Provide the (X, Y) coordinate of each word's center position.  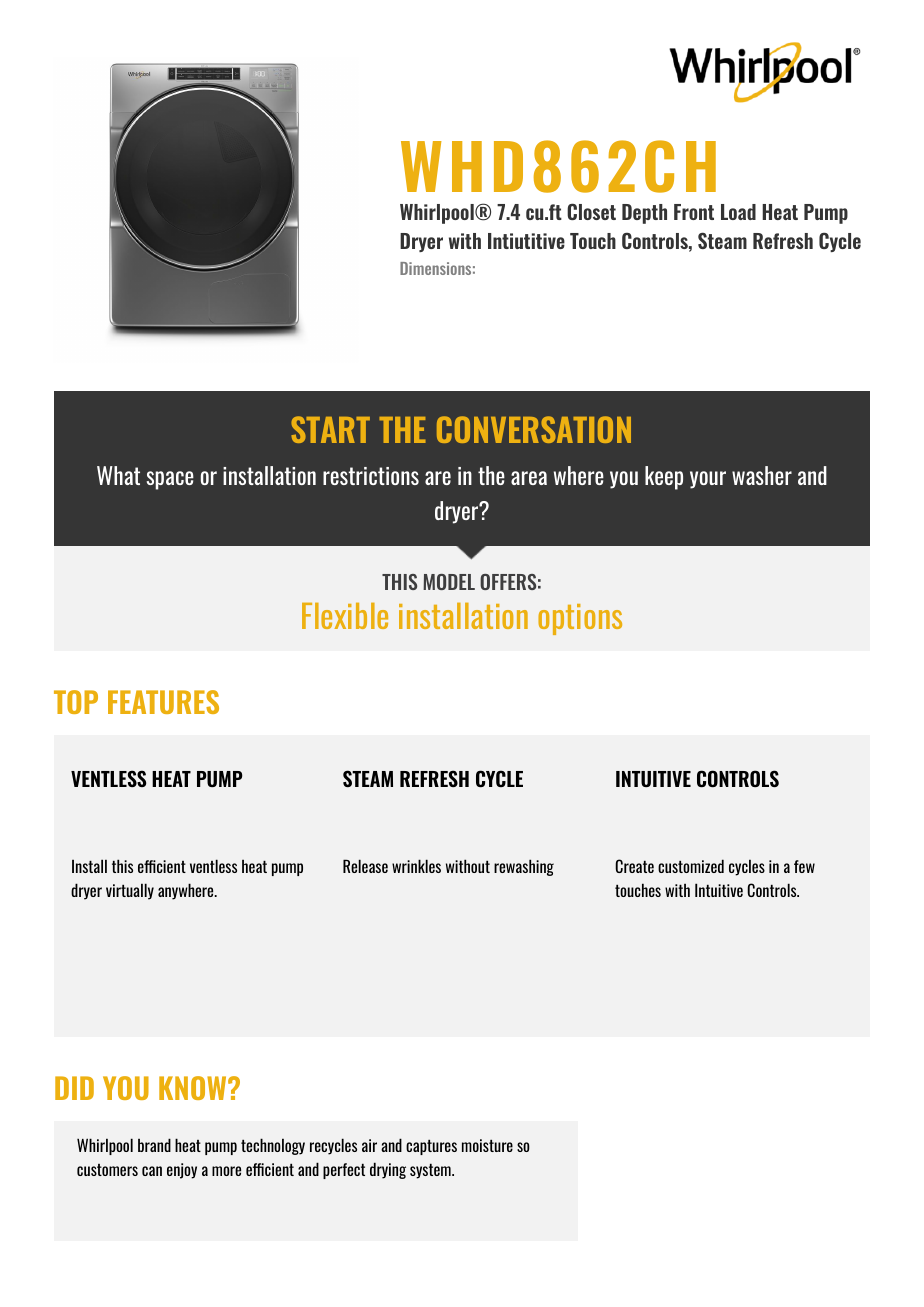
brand (154, 1145)
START (330, 429)
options (580, 619)
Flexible (345, 616)
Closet (591, 211)
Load (738, 212)
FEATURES (163, 702)
